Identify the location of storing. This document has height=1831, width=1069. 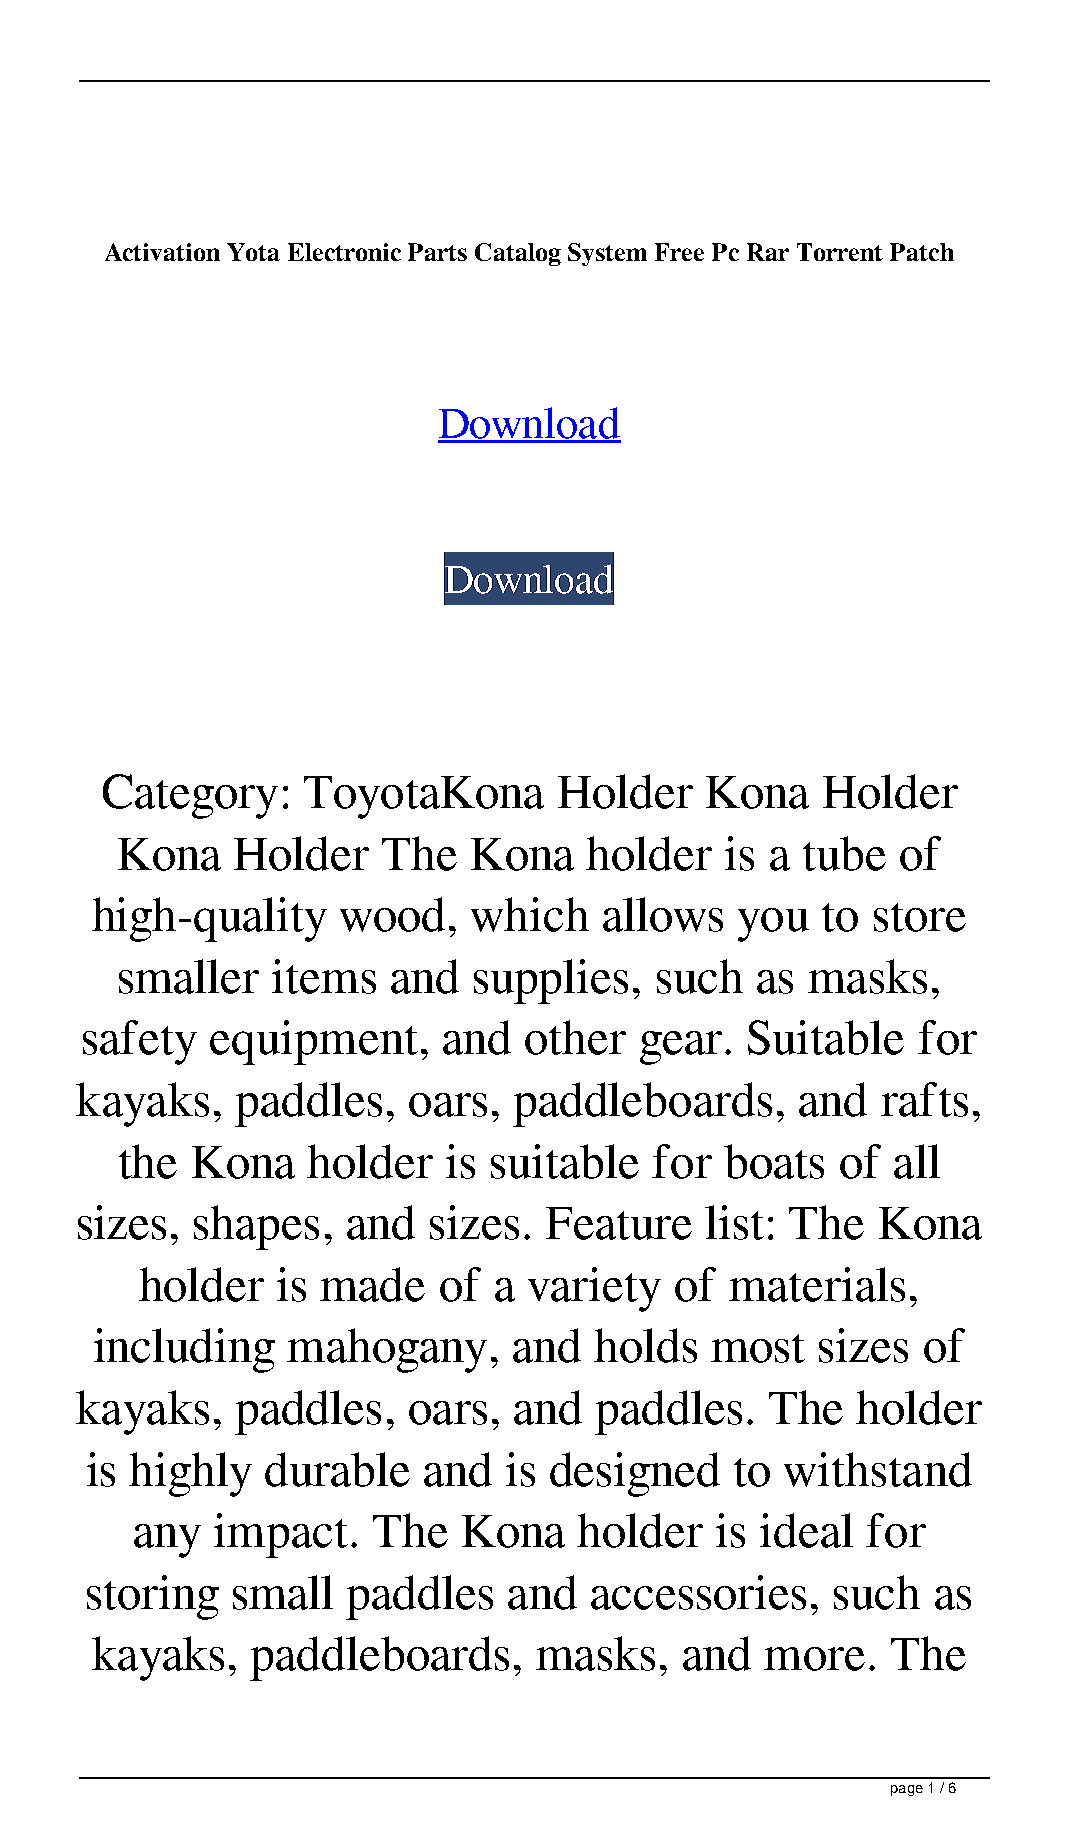
(153, 1597).
